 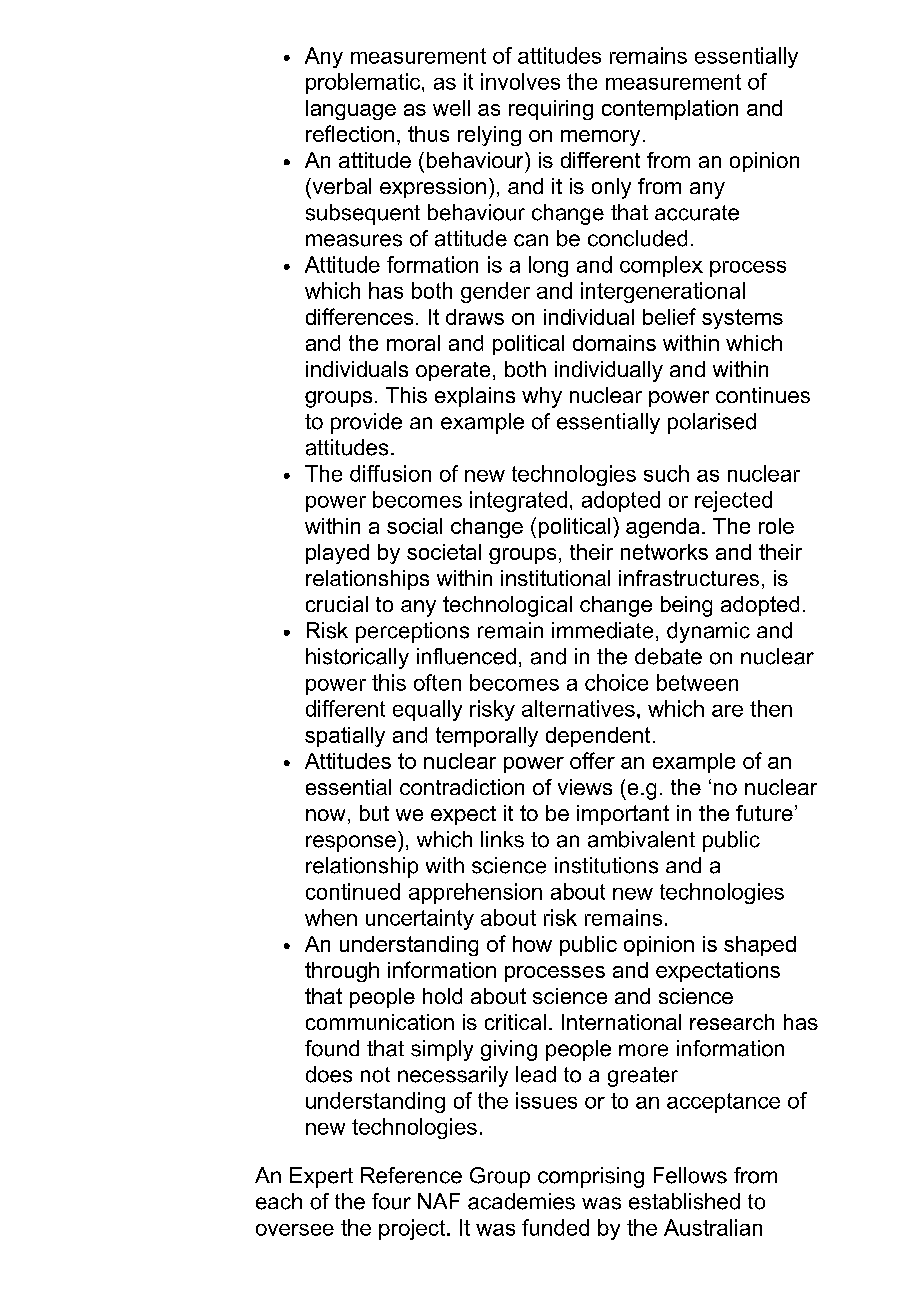 I want to click on infrastructures, so click(x=689, y=578).
